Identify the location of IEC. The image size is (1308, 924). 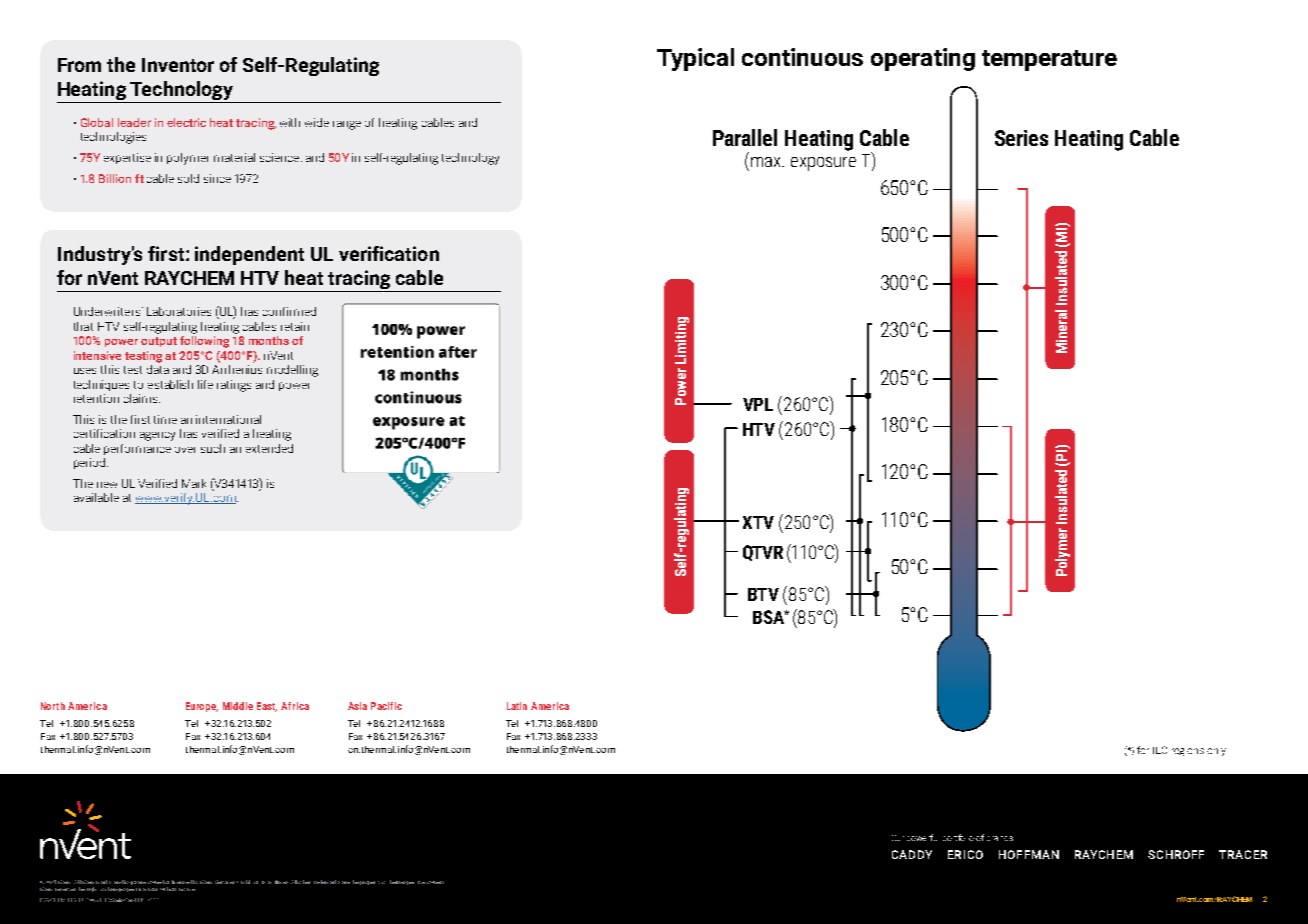
(1160, 750).
